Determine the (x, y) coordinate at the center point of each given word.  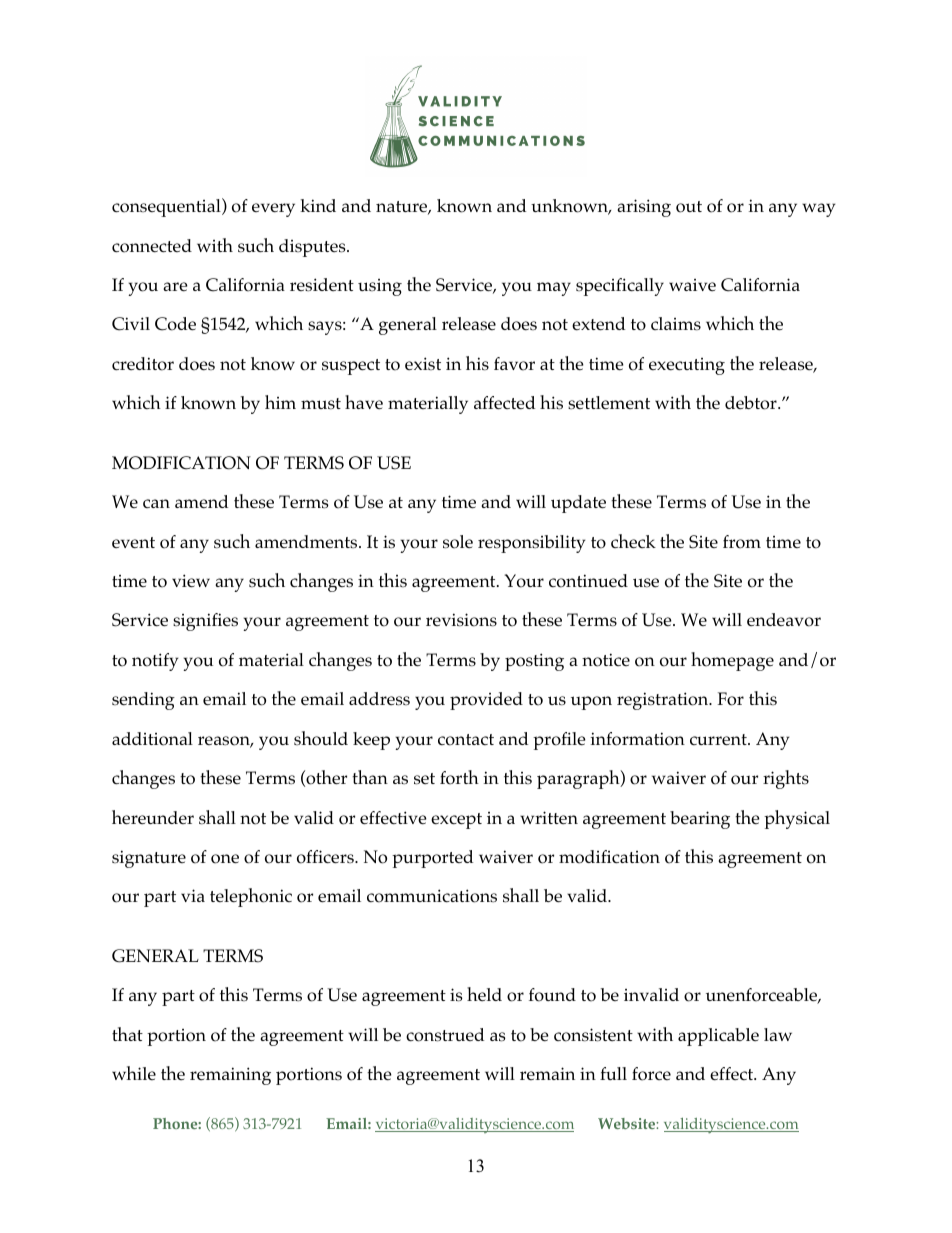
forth (459, 777)
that (127, 1034)
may (554, 289)
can (156, 503)
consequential (167, 207)
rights (786, 779)
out (689, 207)
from (742, 542)
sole (458, 542)
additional (152, 739)
